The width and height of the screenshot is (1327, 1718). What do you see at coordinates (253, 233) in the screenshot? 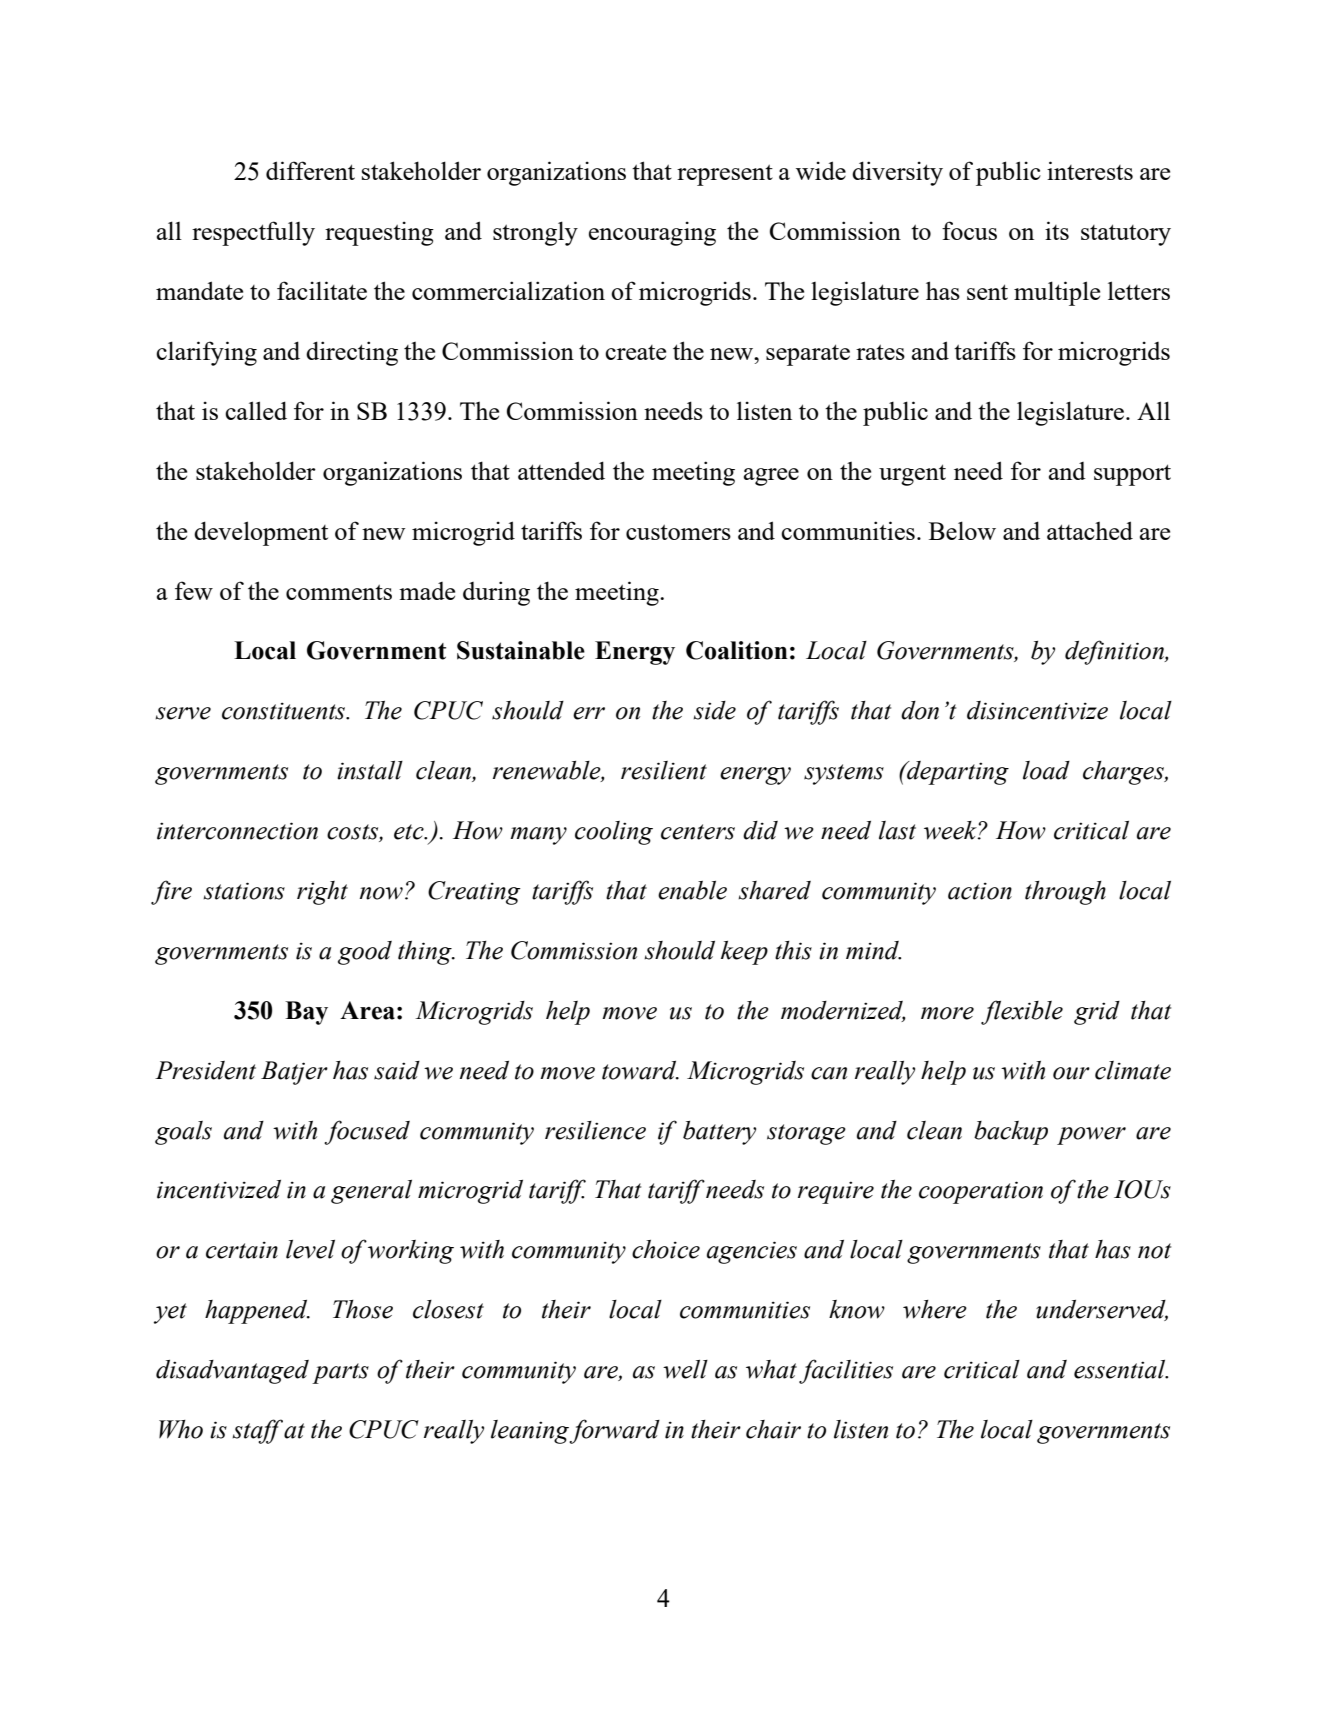
I see `respectfully` at bounding box center [253, 233].
